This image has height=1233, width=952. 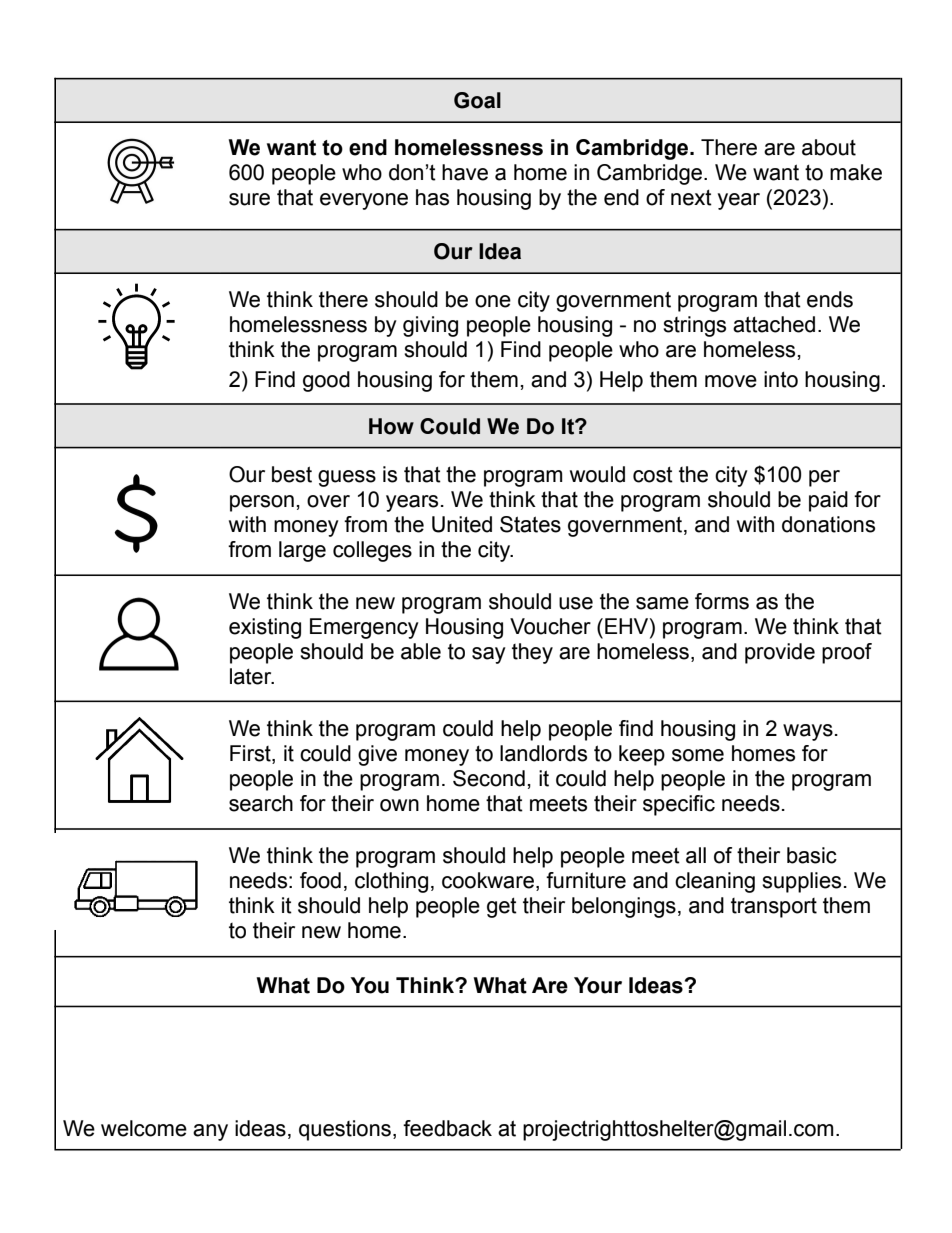 I want to click on sure, so click(x=249, y=199).
